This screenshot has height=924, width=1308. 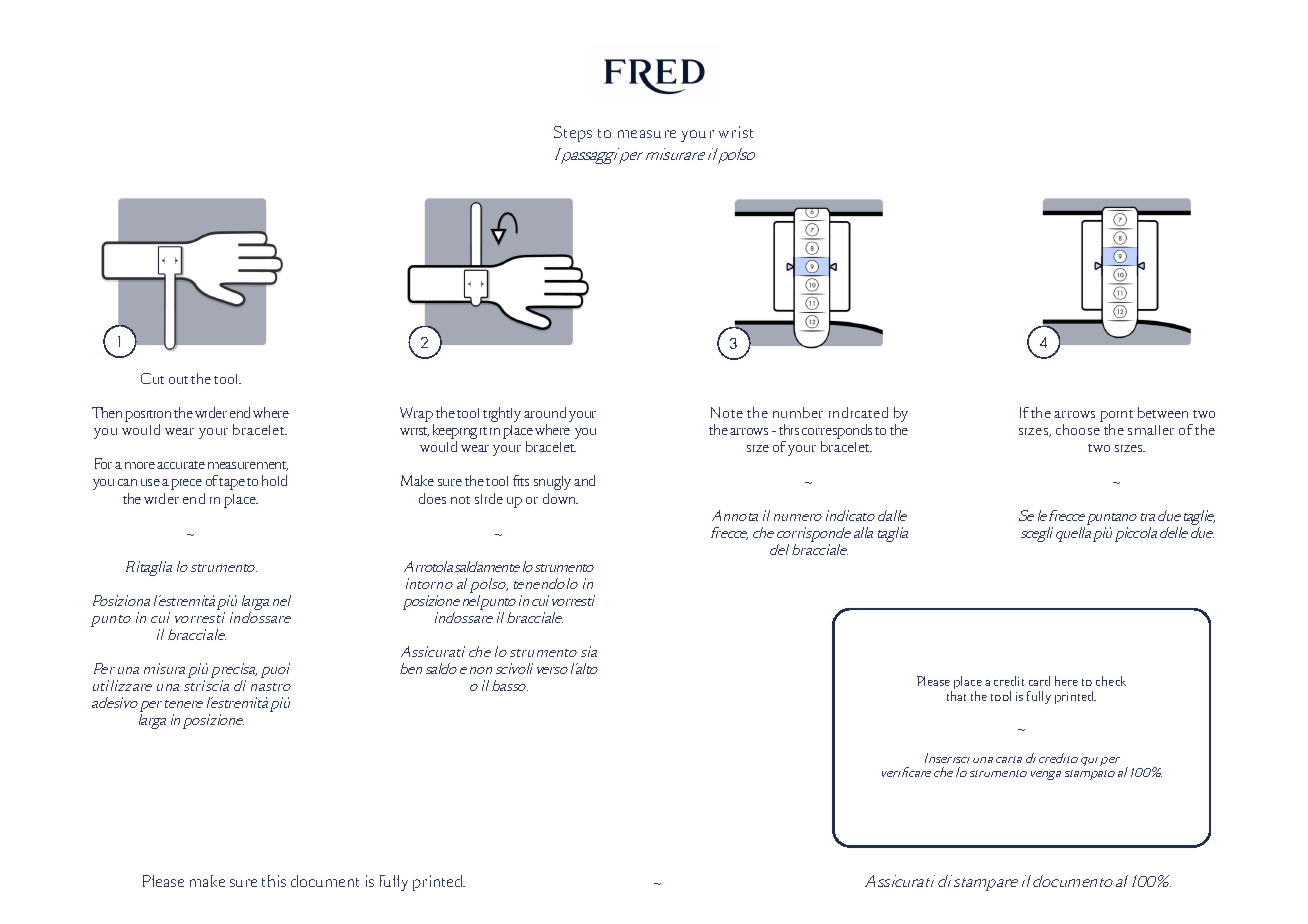 I want to click on Steps, so click(x=573, y=134).
